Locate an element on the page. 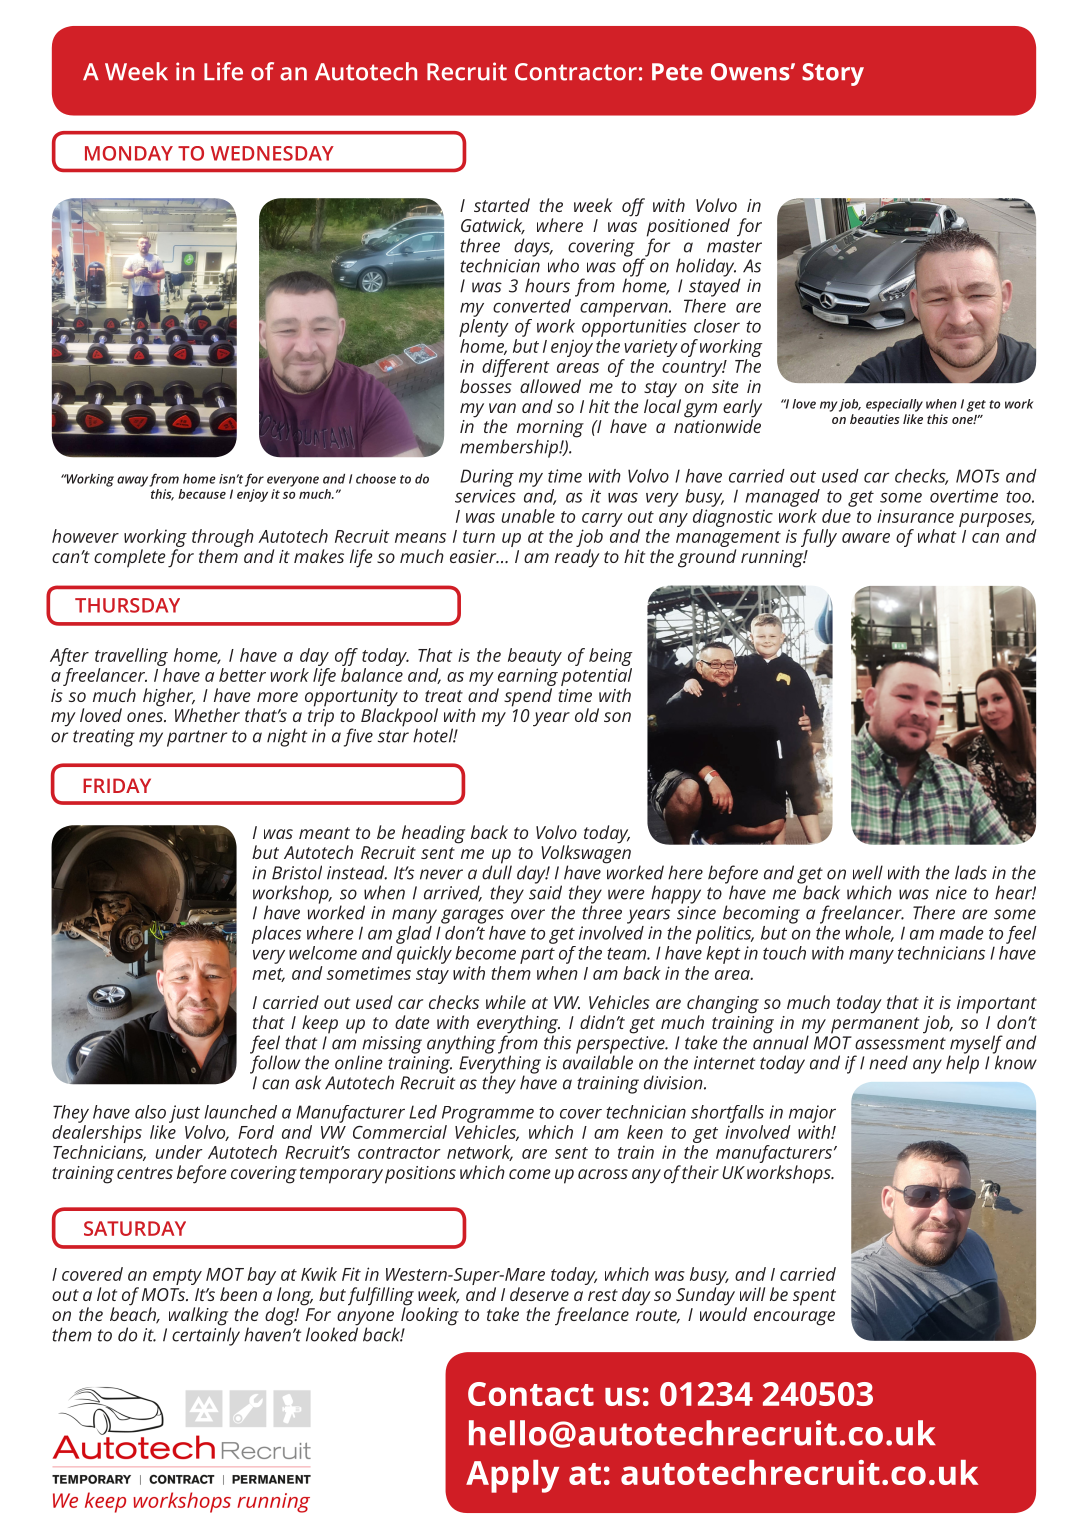 Image resolution: width=1088 pixels, height=1539 pixels. Pete is located at coordinates (677, 72).
